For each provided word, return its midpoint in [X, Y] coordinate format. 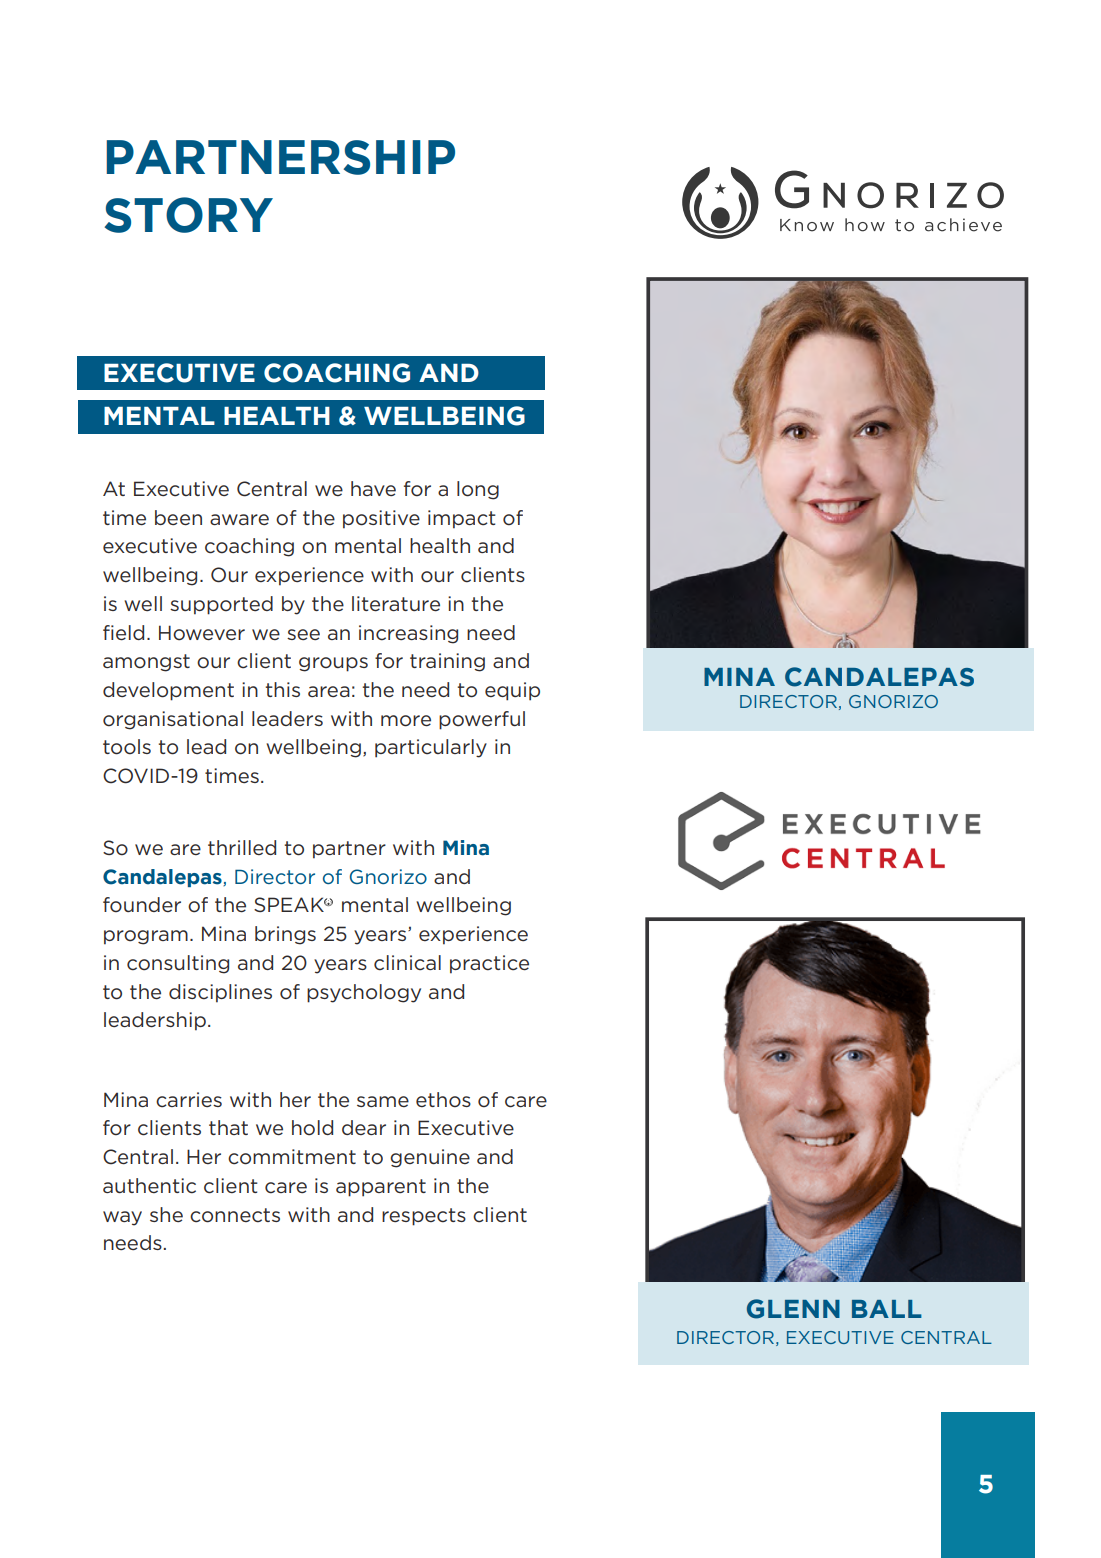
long [478, 490]
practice [489, 964]
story [188, 215]
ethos [443, 1100]
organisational [173, 720]
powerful [482, 720]
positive [381, 519]
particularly [431, 748]
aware [239, 519]
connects [235, 1215]
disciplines [220, 993]
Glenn [793, 1309]
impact [462, 519]
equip [512, 691]
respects [424, 1217]
